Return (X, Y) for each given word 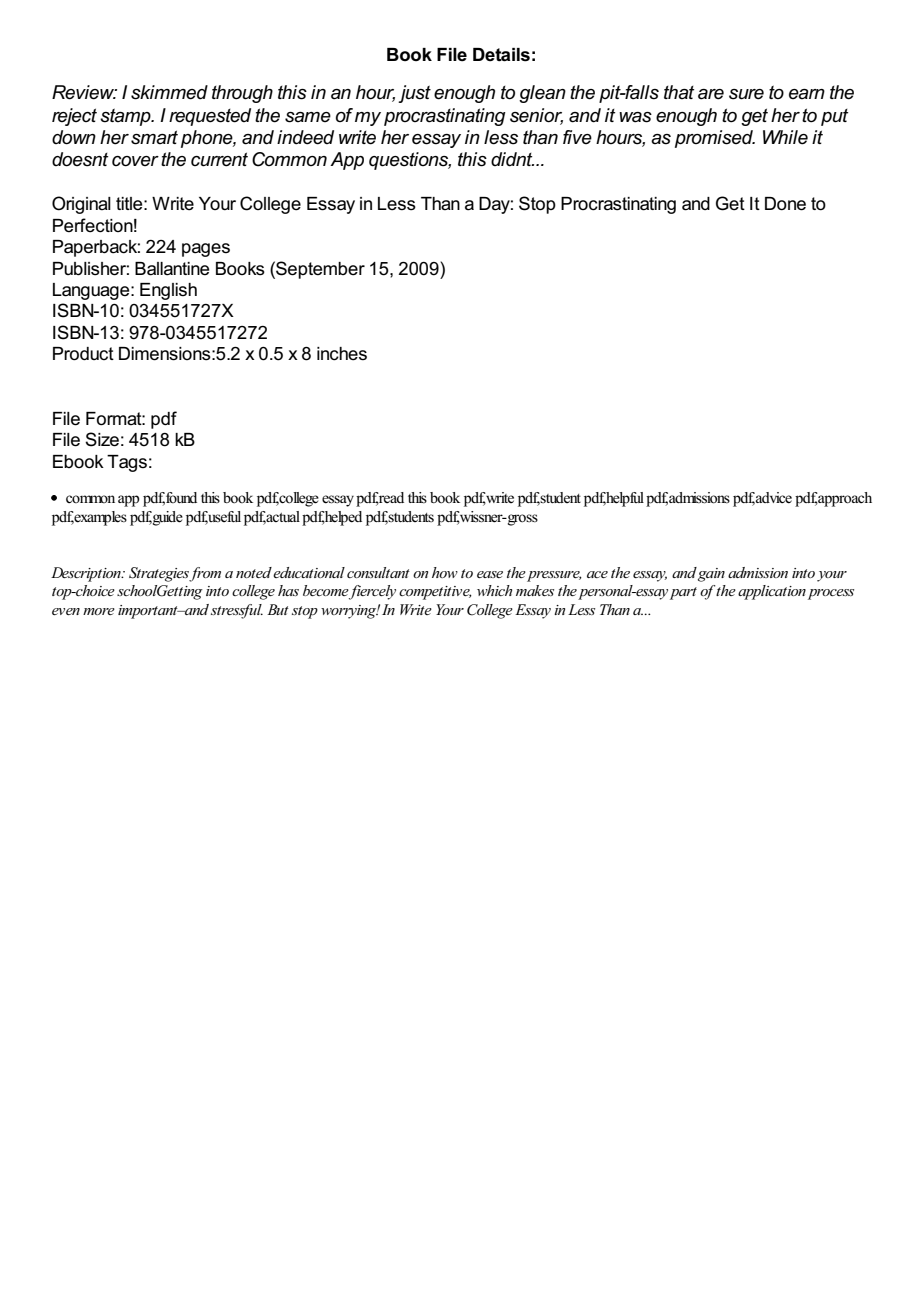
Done (785, 204)
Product (83, 354)
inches (342, 354)
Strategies (159, 574)
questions (410, 161)
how (445, 572)
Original (81, 205)
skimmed (169, 92)
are (711, 94)
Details (501, 55)
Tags (127, 463)
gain (711, 575)
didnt (512, 159)
